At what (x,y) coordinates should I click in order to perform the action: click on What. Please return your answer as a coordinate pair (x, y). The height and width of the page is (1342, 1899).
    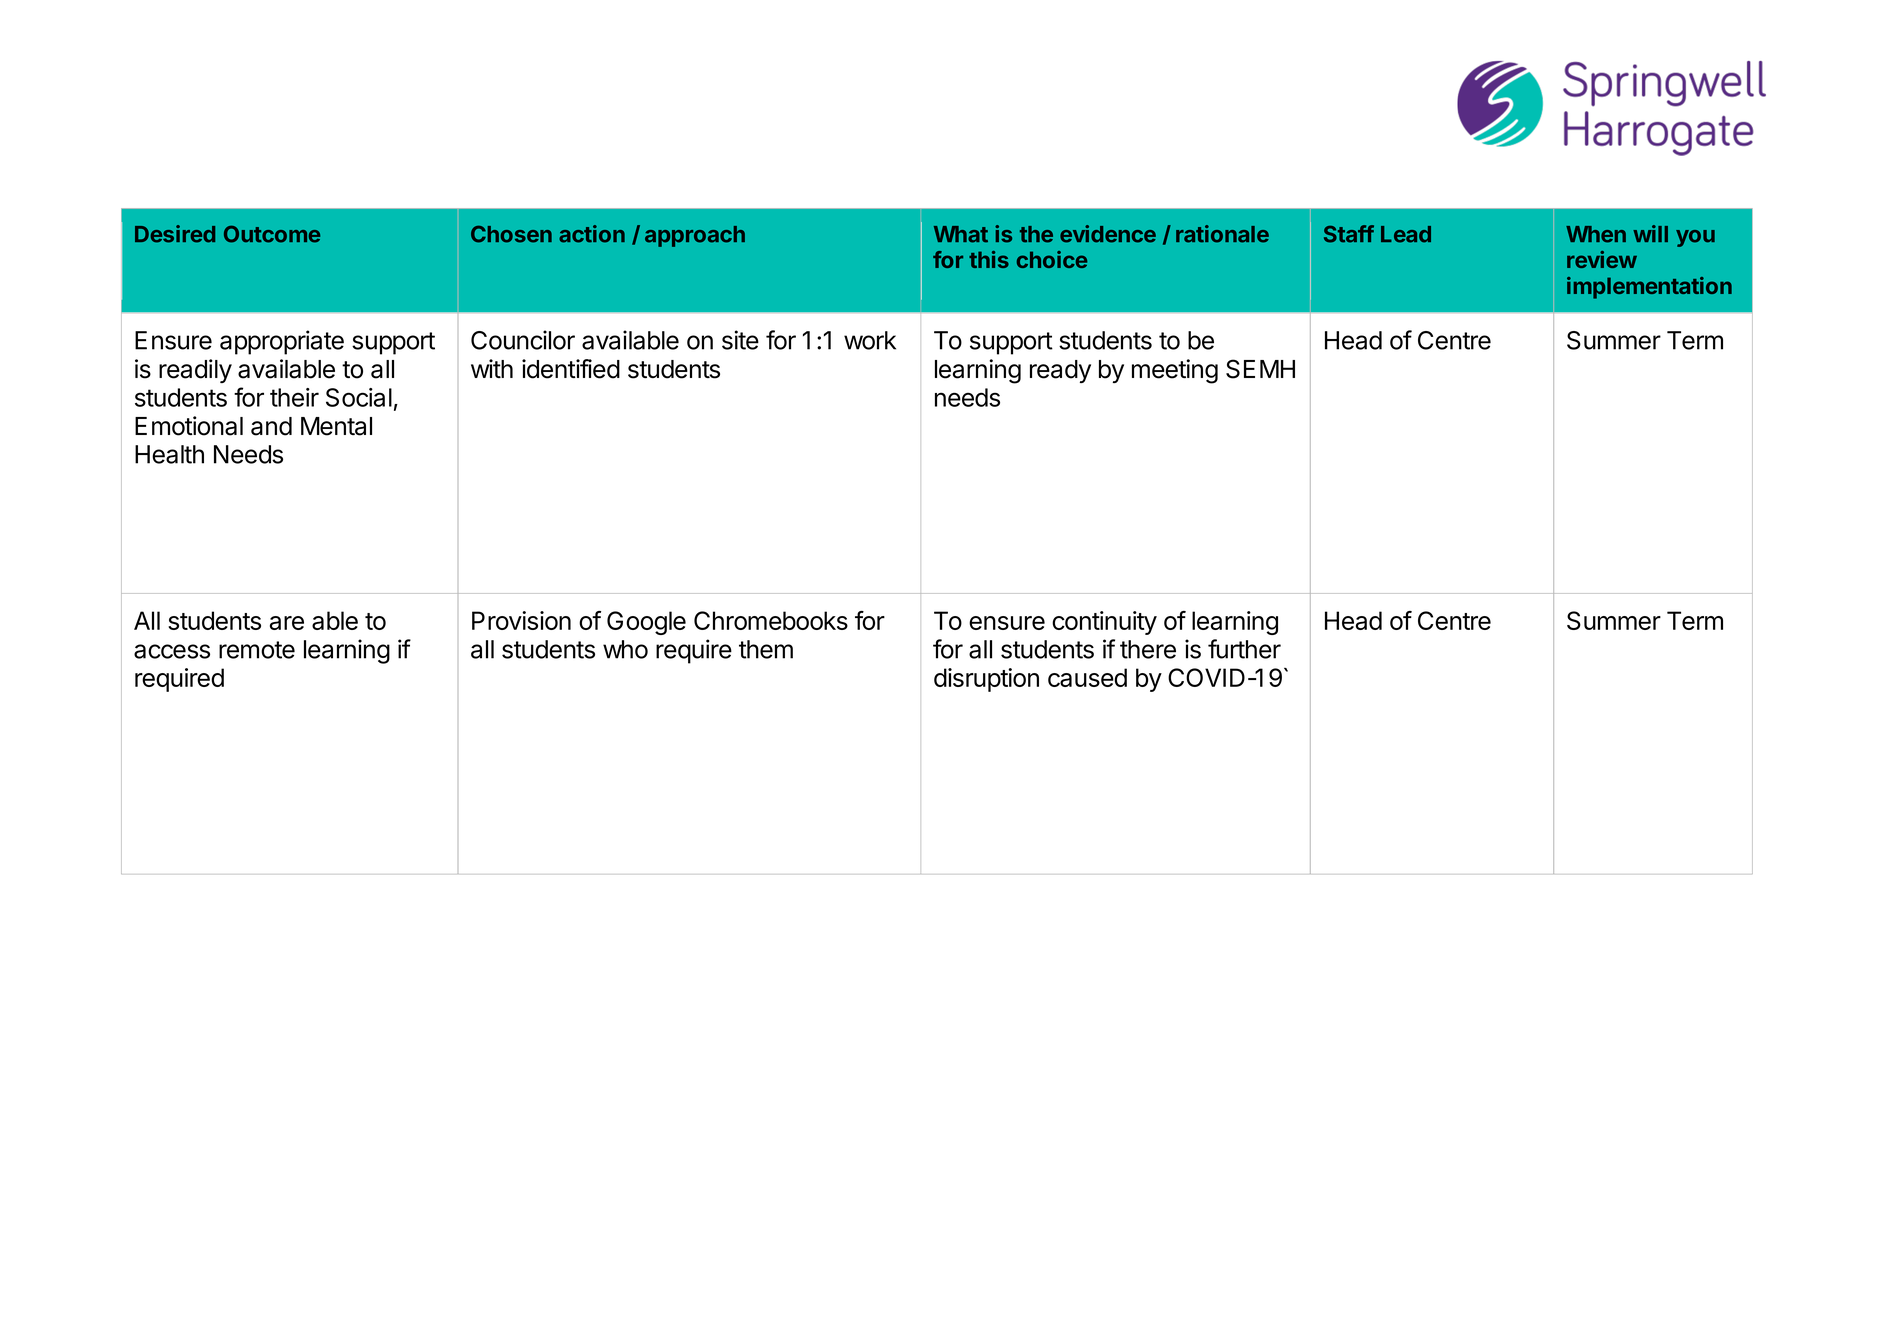
    Looking at the image, I should click on (961, 234).
